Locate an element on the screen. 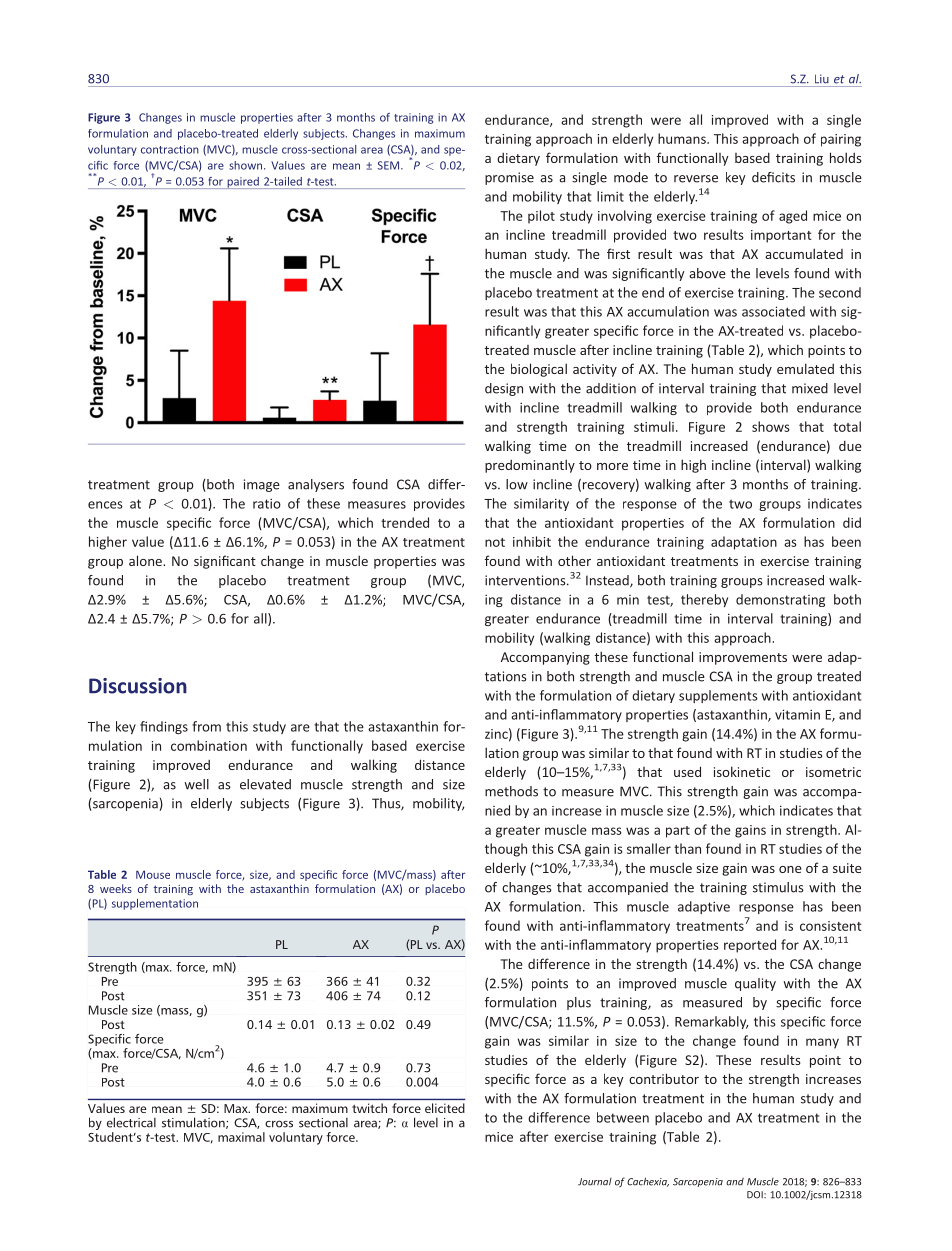  contributor is located at coordinates (664, 1078).
